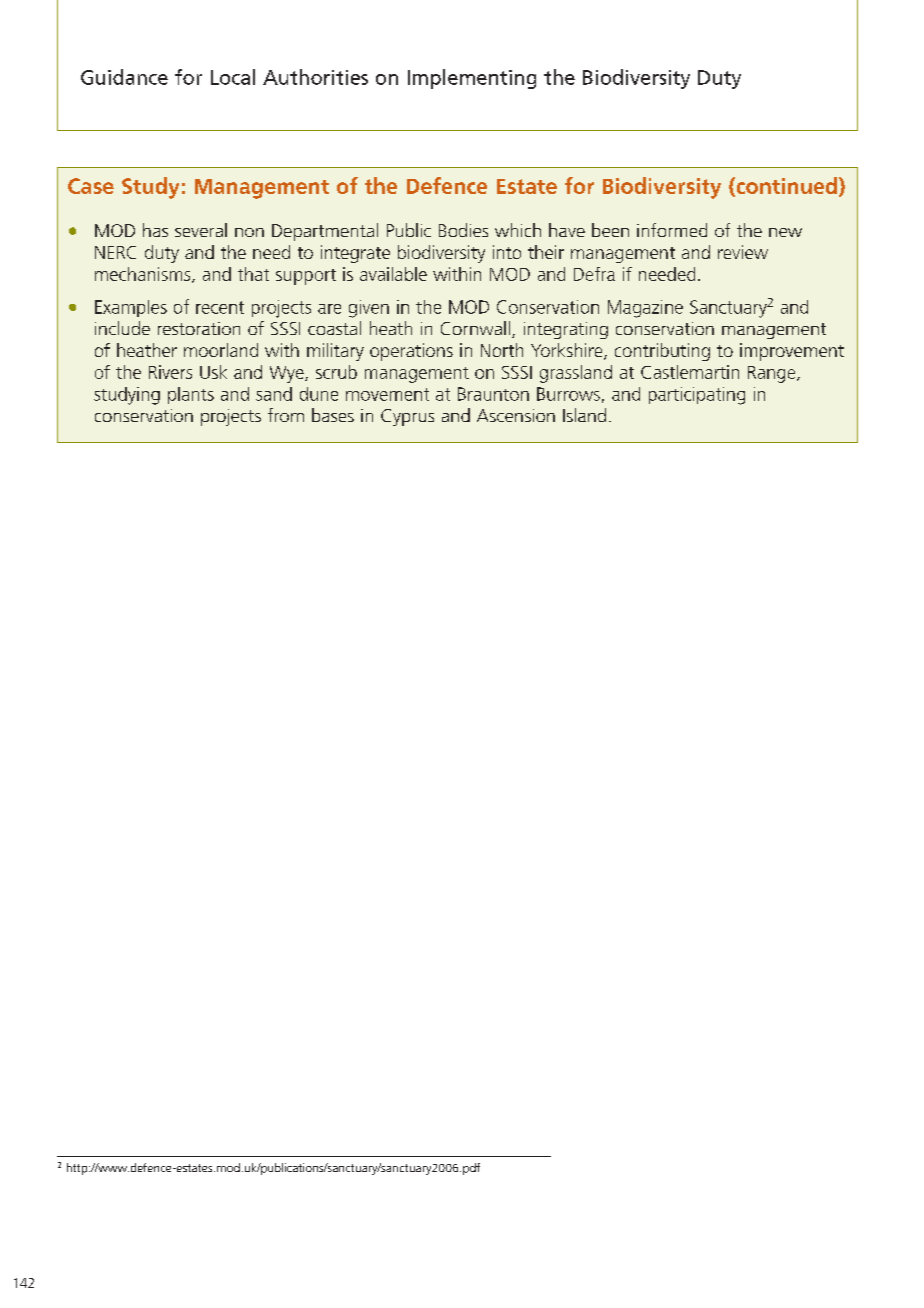  I want to click on Guidance, so click(124, 77).
